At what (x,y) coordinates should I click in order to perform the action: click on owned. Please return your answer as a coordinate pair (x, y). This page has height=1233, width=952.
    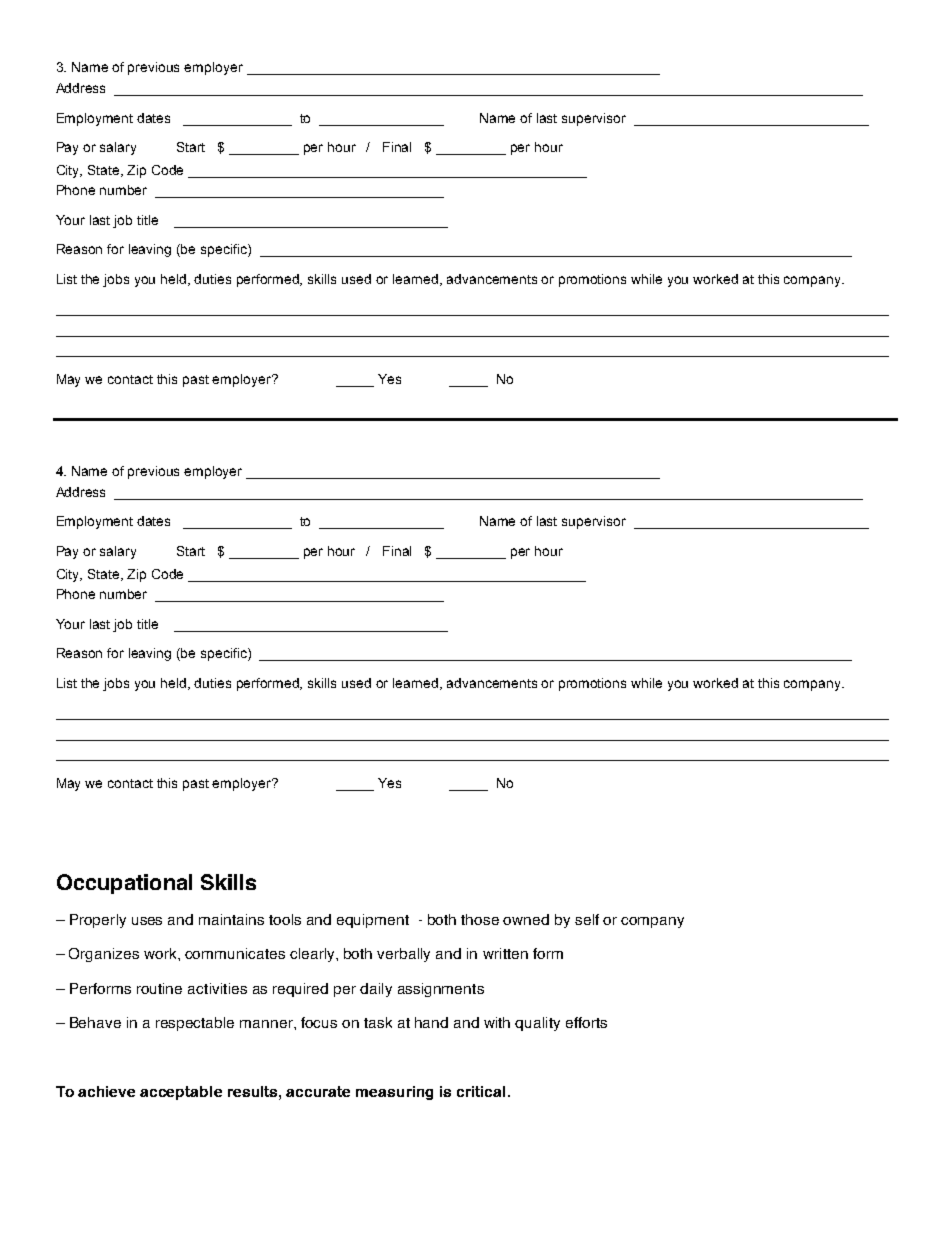
    Looking at the image, I should click on (526, 919).
